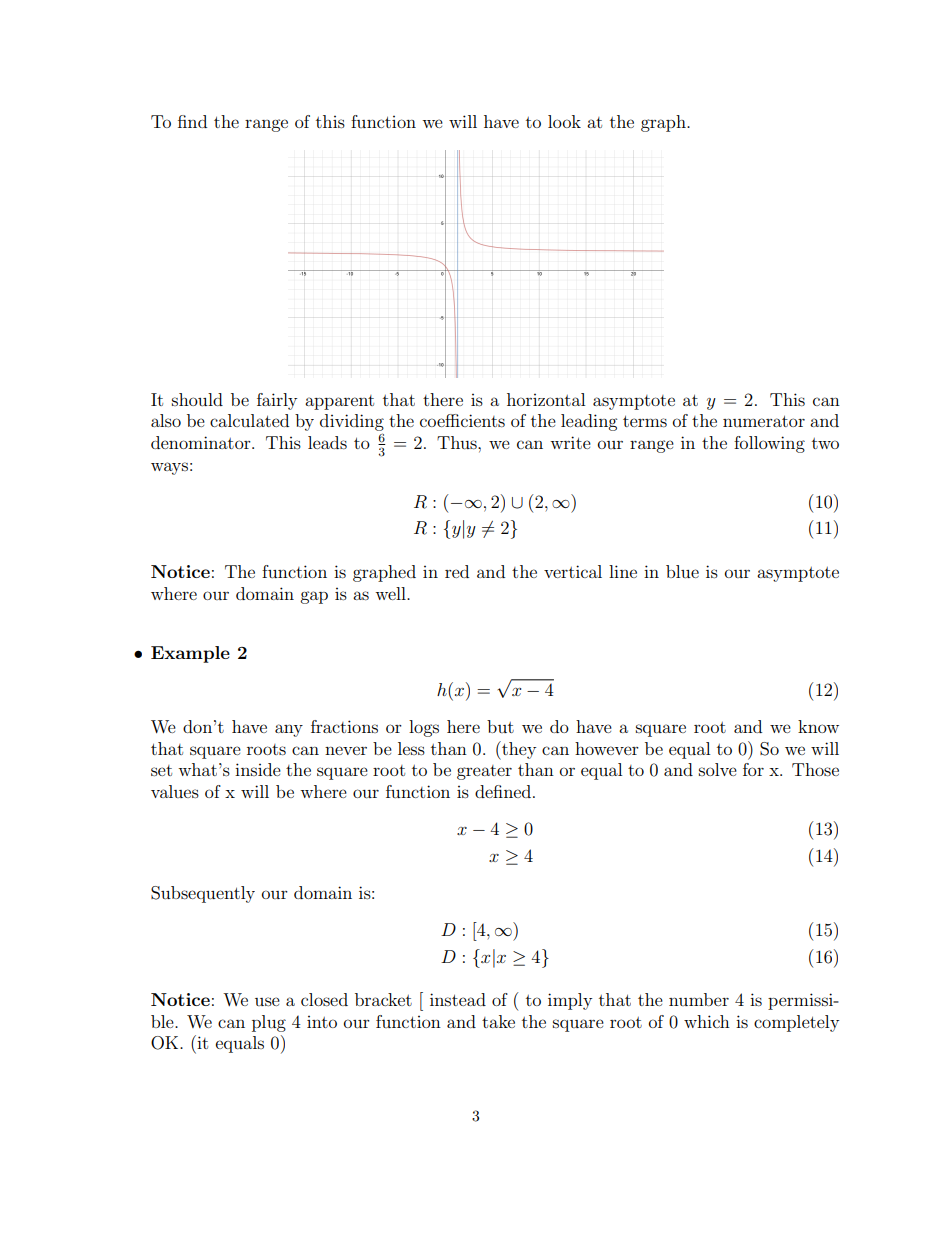 Image resolution: width=952 pixels, height=1233 pixels. Describe the element at coordinates (699, 999) in the screenshot. I see `number` at that location.
